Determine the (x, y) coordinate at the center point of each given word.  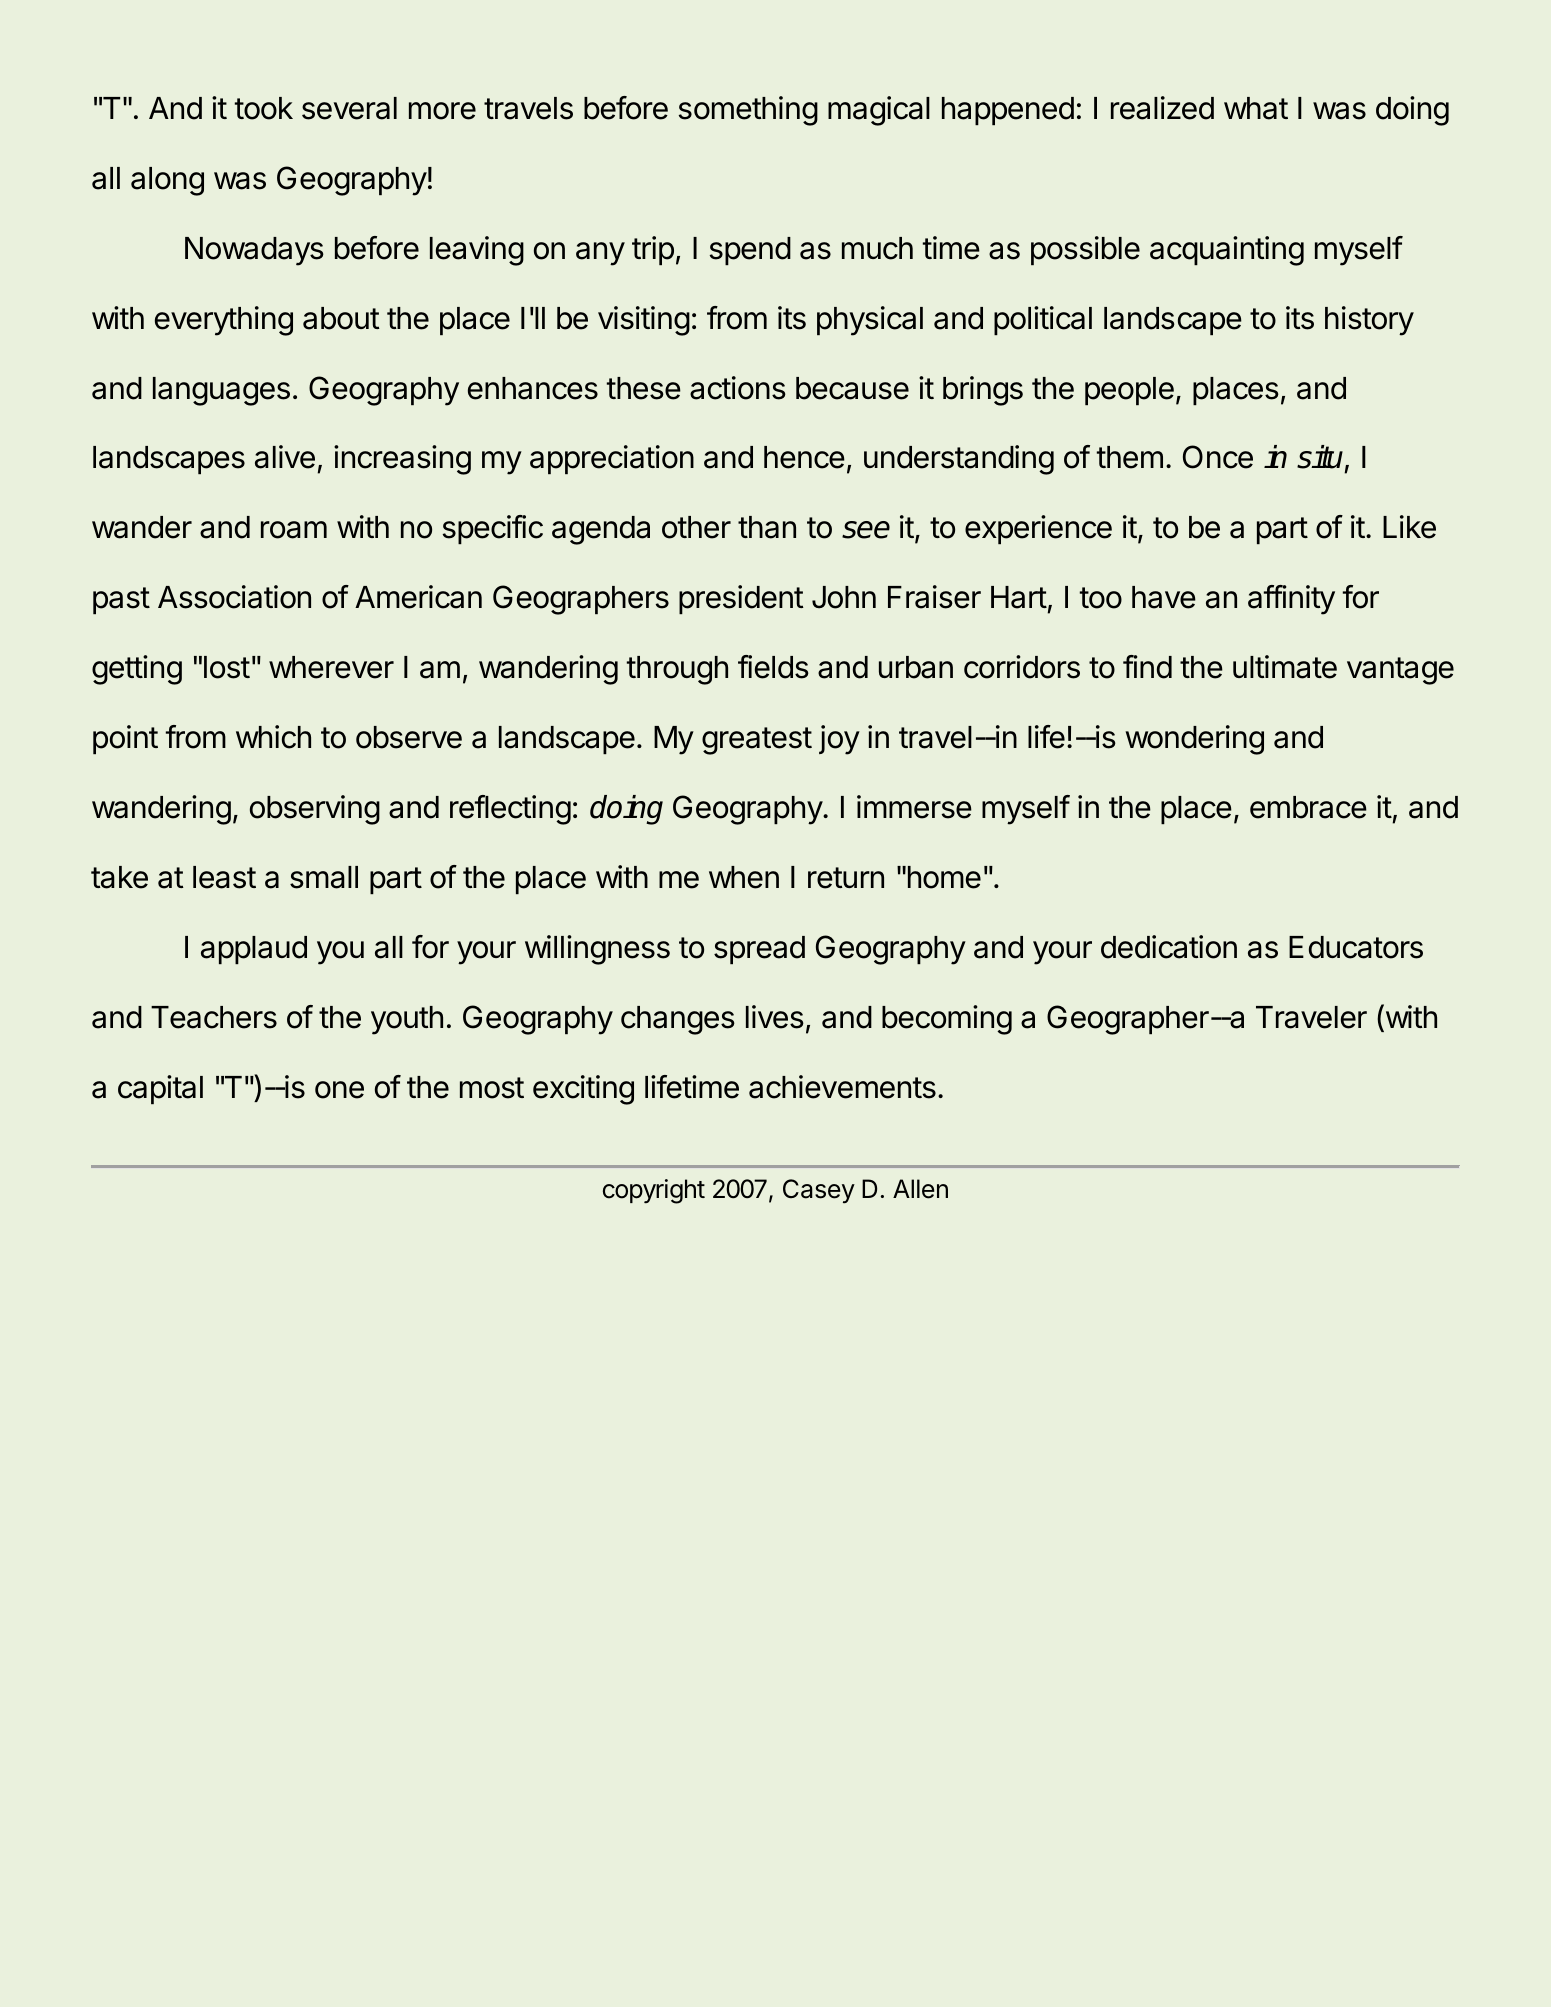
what (1256, 108)
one (339, 1090)
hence (804, 457)
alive (285, 457)
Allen (920, 1189)
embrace (1308, 807)
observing (315, 810)
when (744, 877)
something (748, 111)
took (264, 108)
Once (1218, 457)
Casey (819, 1191)
